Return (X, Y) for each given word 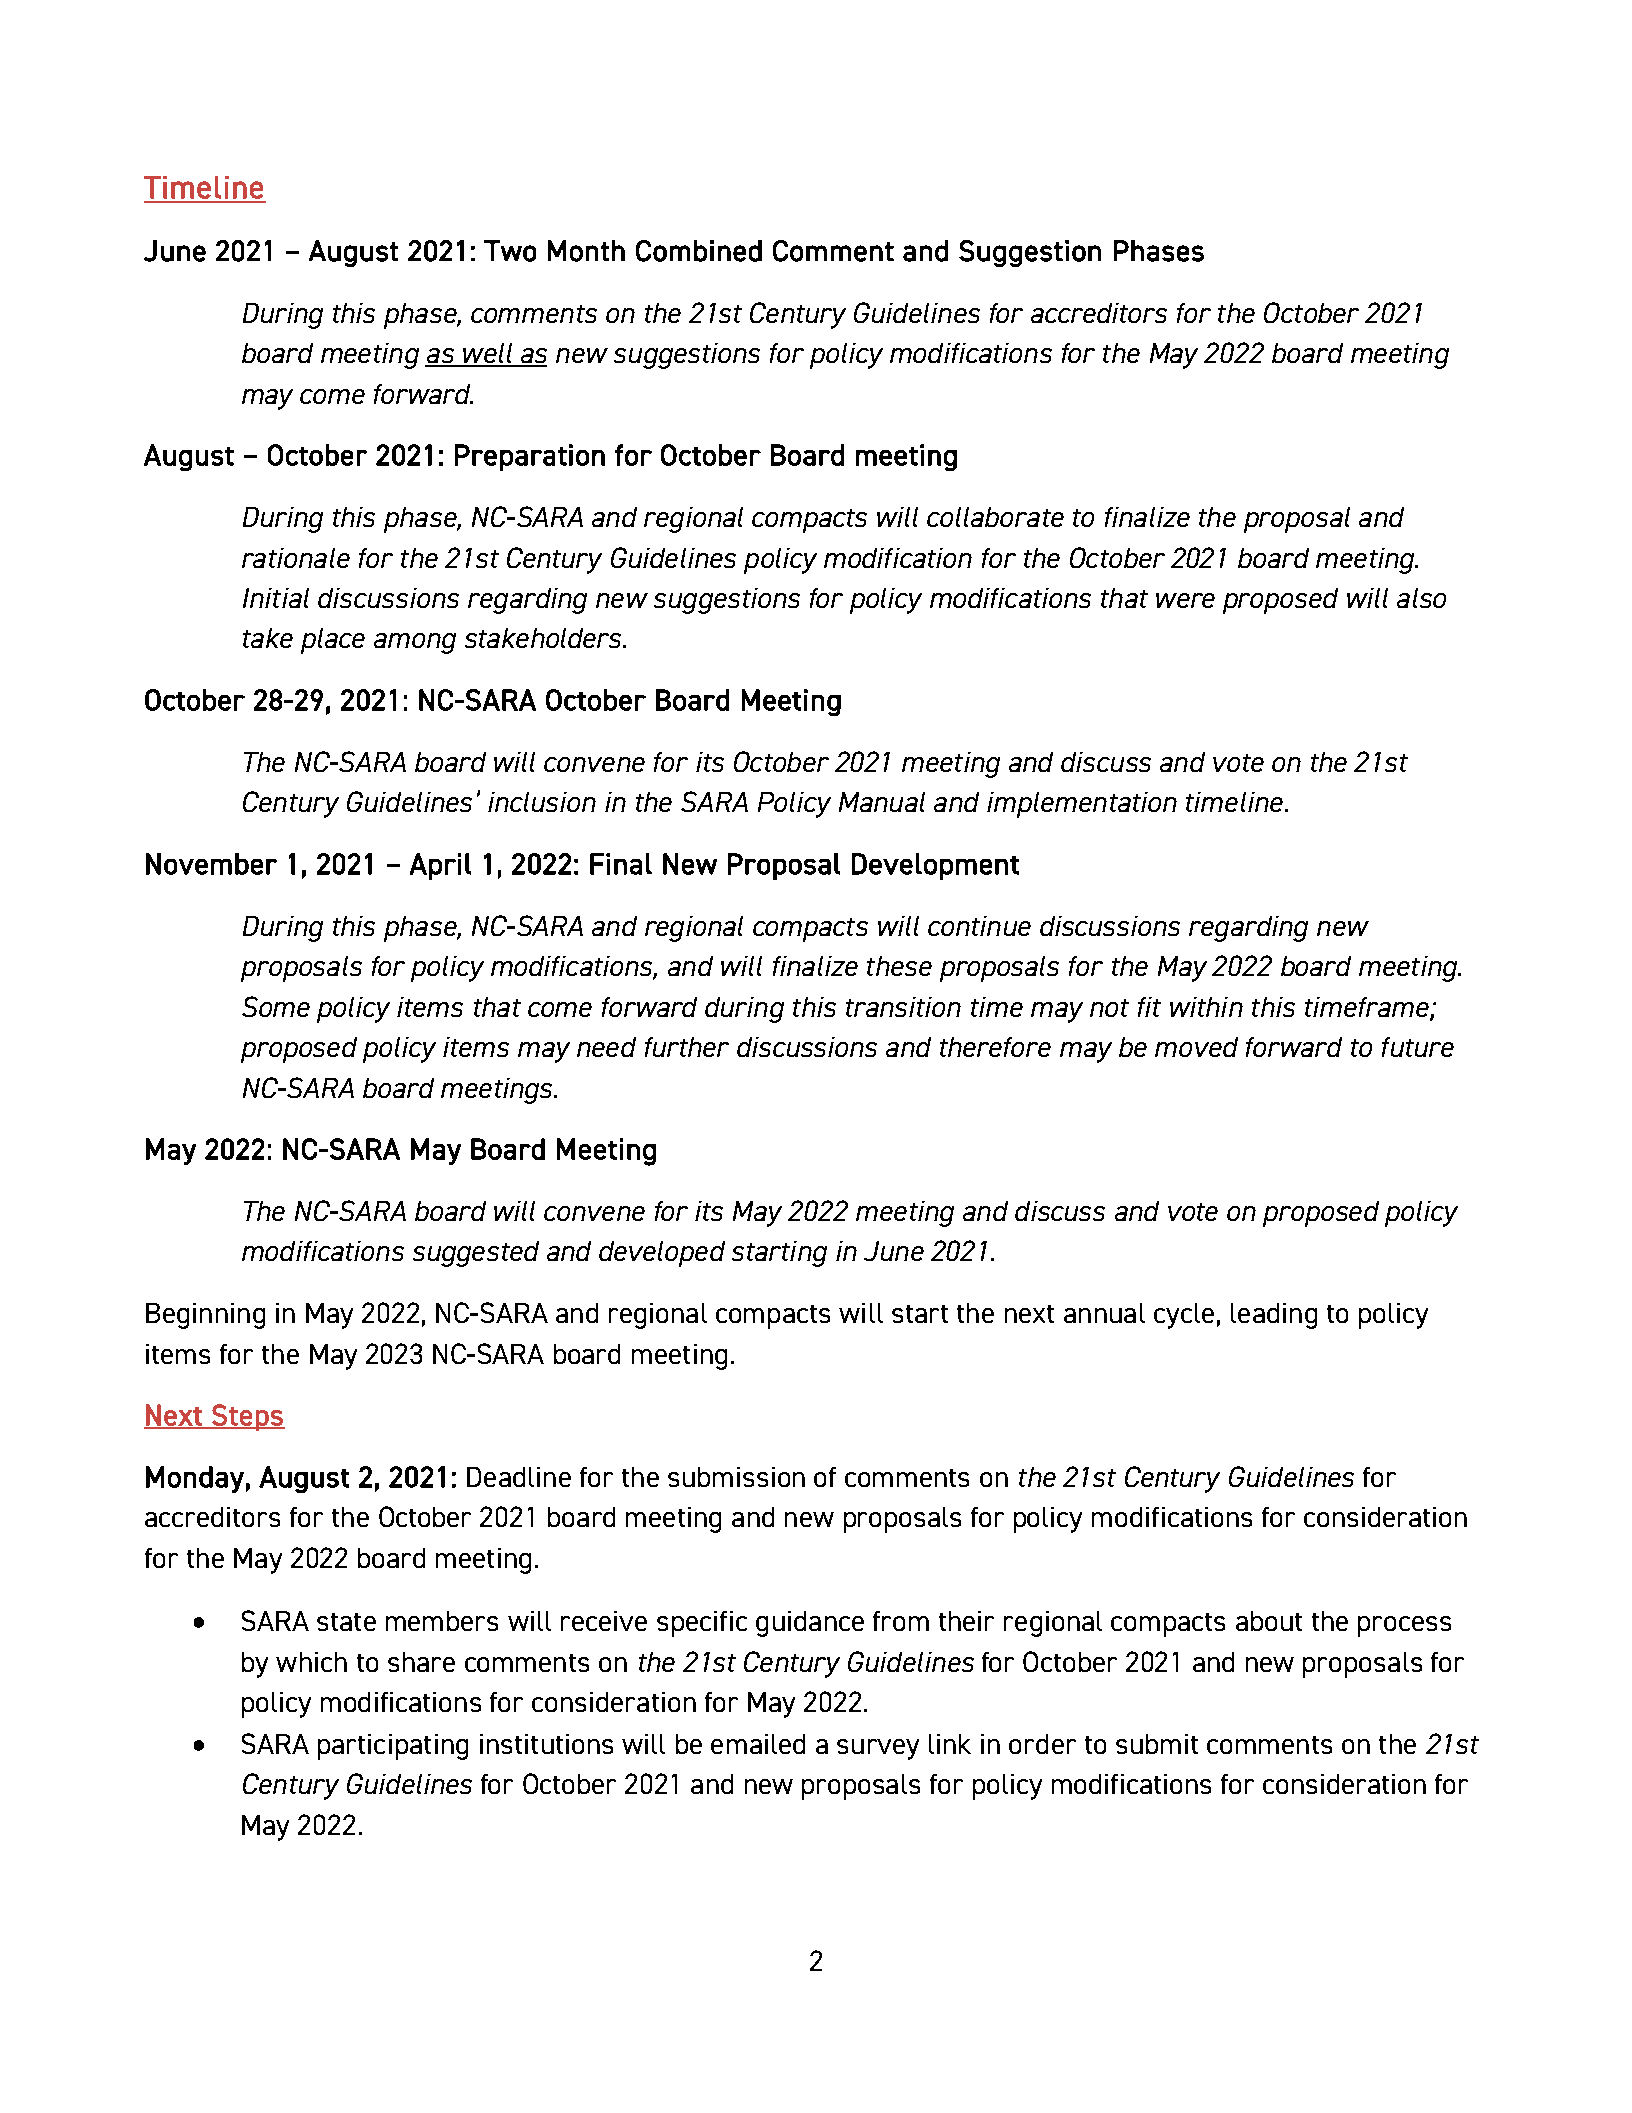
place (333, 641)
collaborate (995, 517)
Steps (247, 1417)
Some (276, 1006)
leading (1274, 1316)
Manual (882, 802)
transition (903, 1007)
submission (736, 1477)
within (1206, 1007)
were (1185, 600)
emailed (758, 1744)
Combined (699, 251)
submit (1157, 1744)
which (311, 1662)
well (487, 354)
